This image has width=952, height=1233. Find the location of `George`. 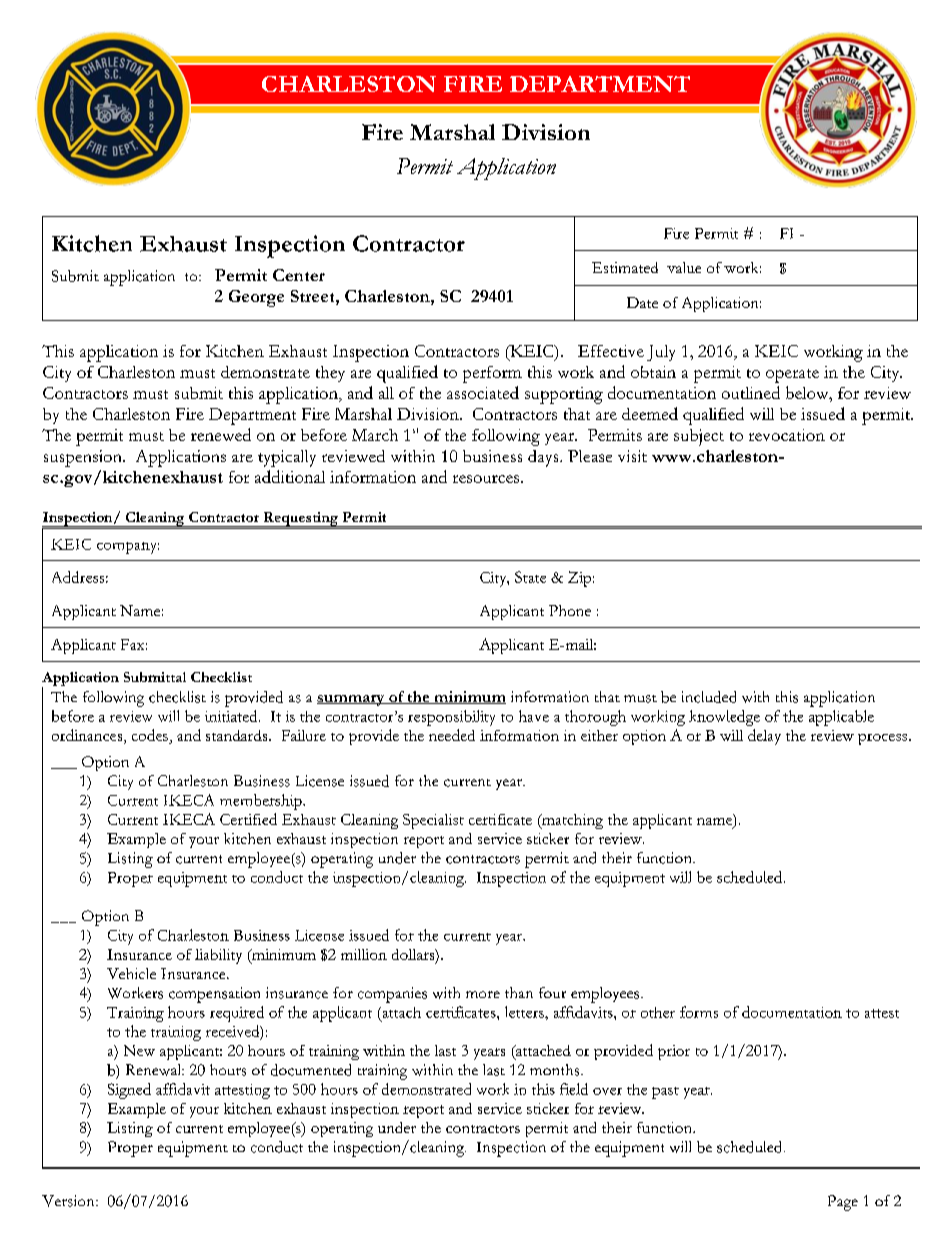

George is located at coordinates (256, 298).
